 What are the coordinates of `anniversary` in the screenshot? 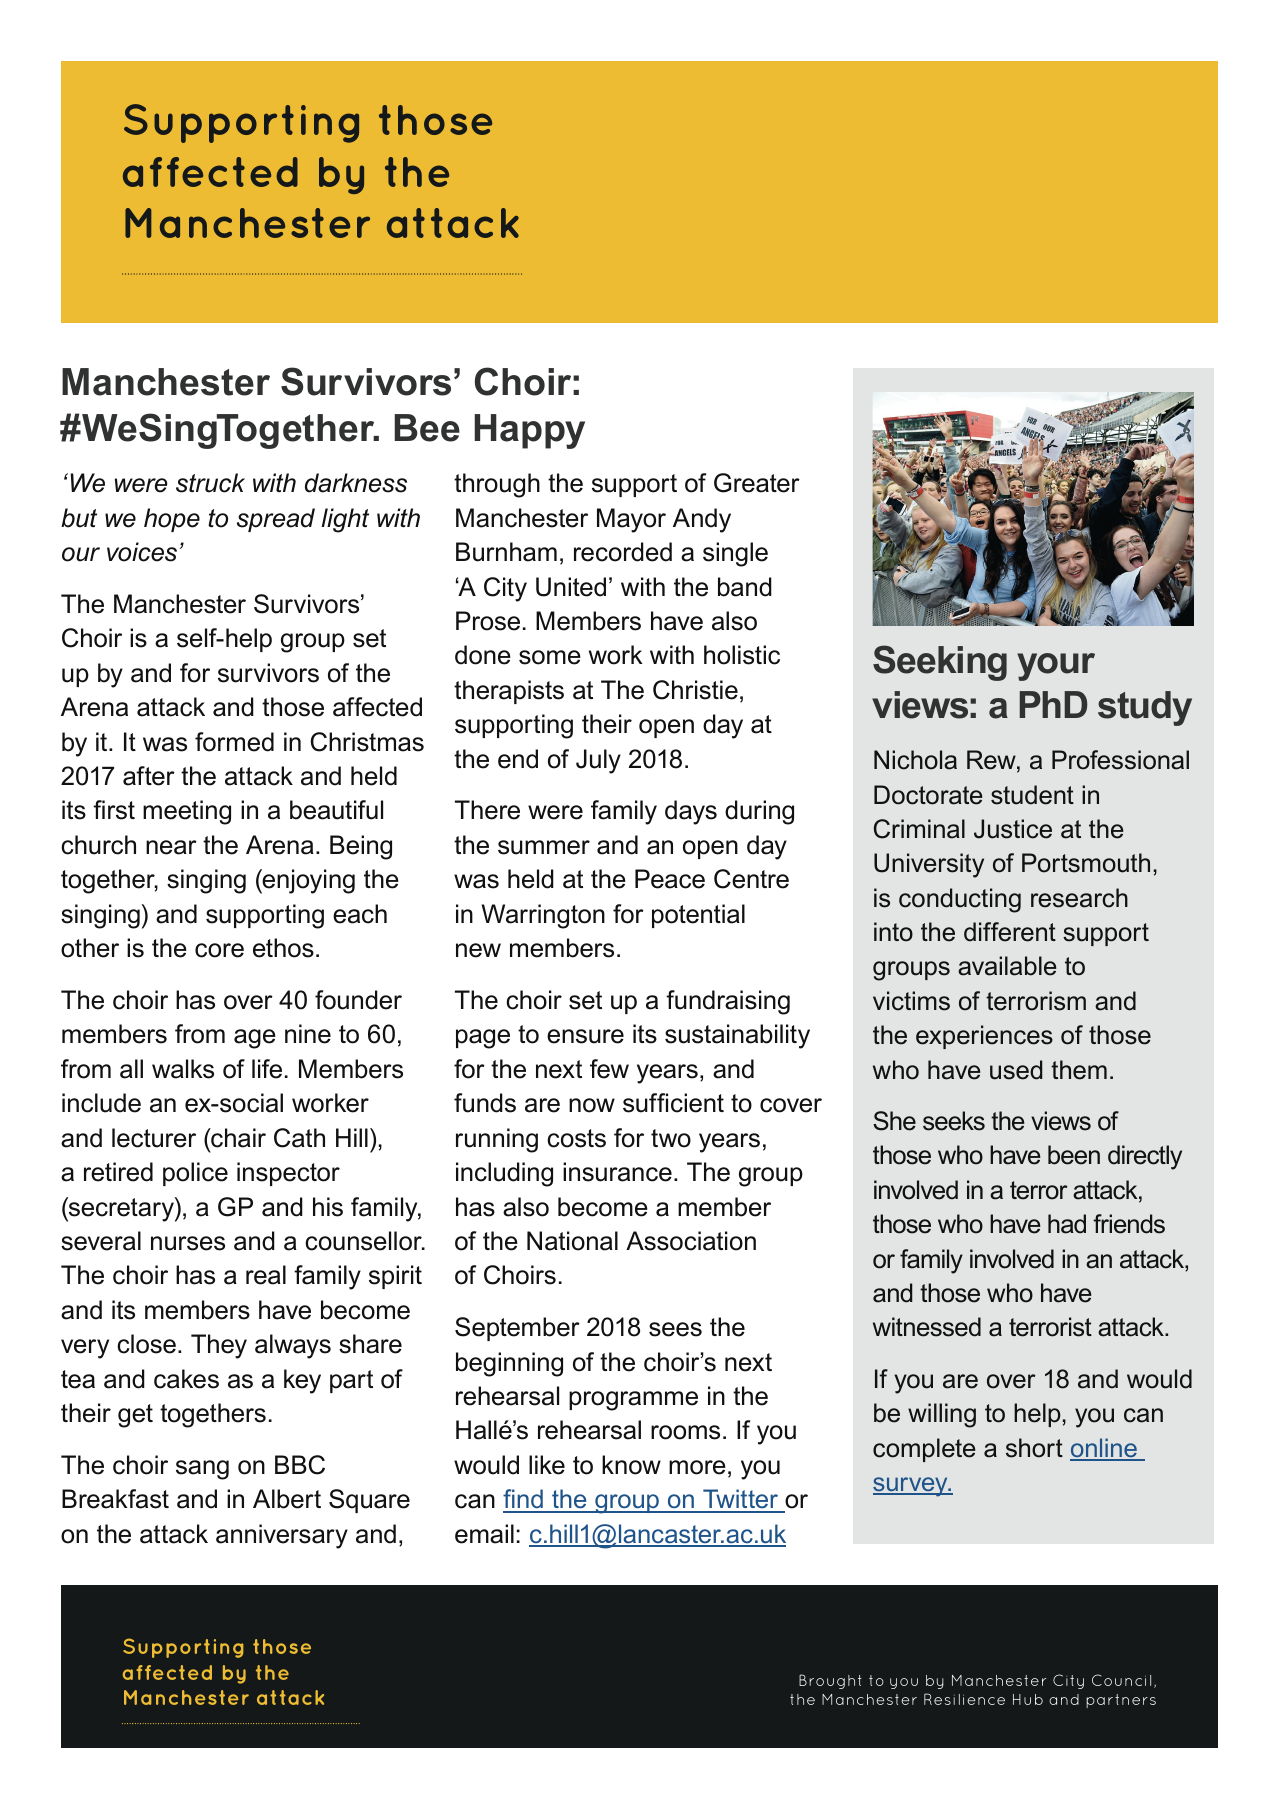 It's located at (282, 1536).
